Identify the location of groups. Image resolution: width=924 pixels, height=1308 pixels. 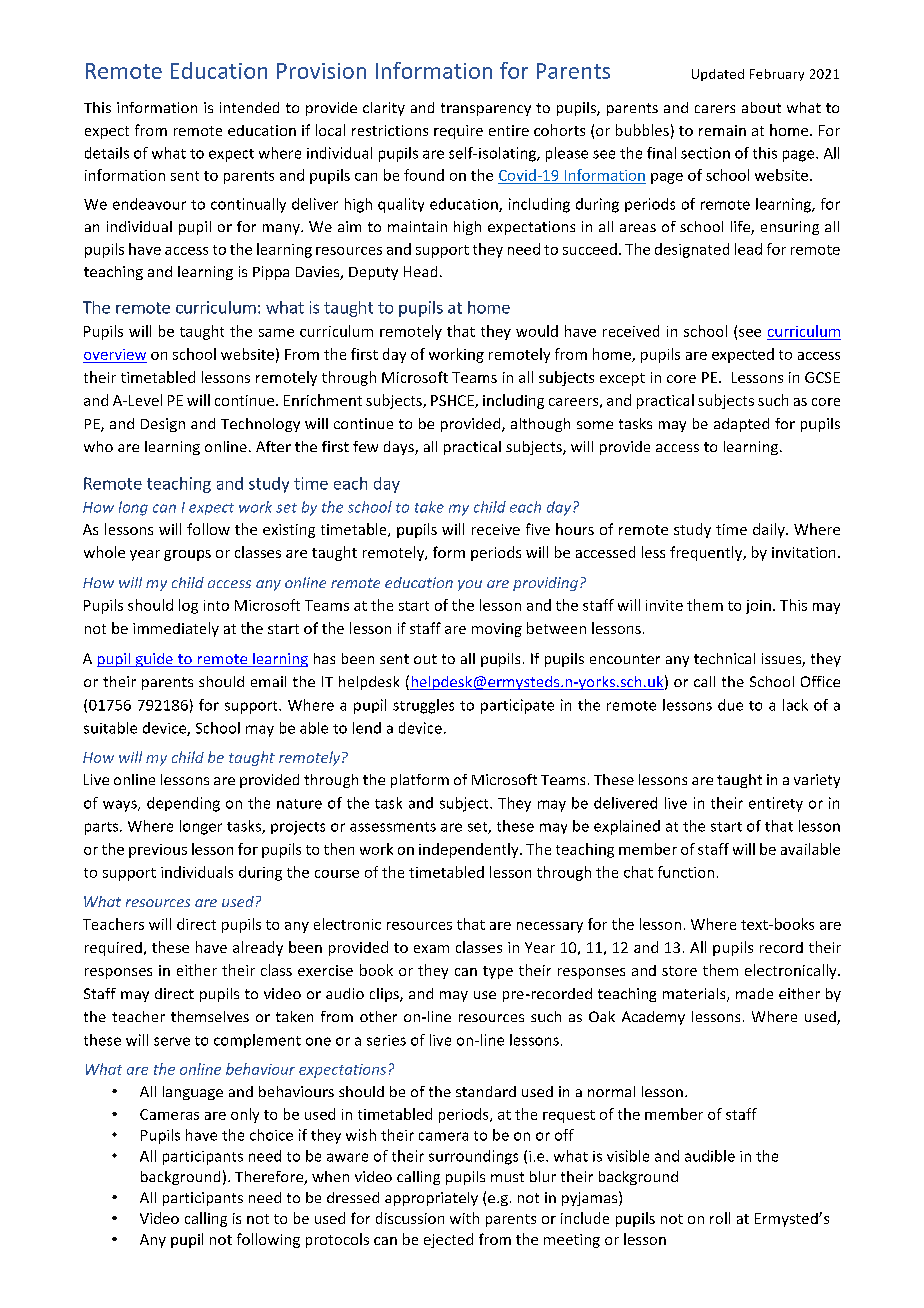
(187, 555).
